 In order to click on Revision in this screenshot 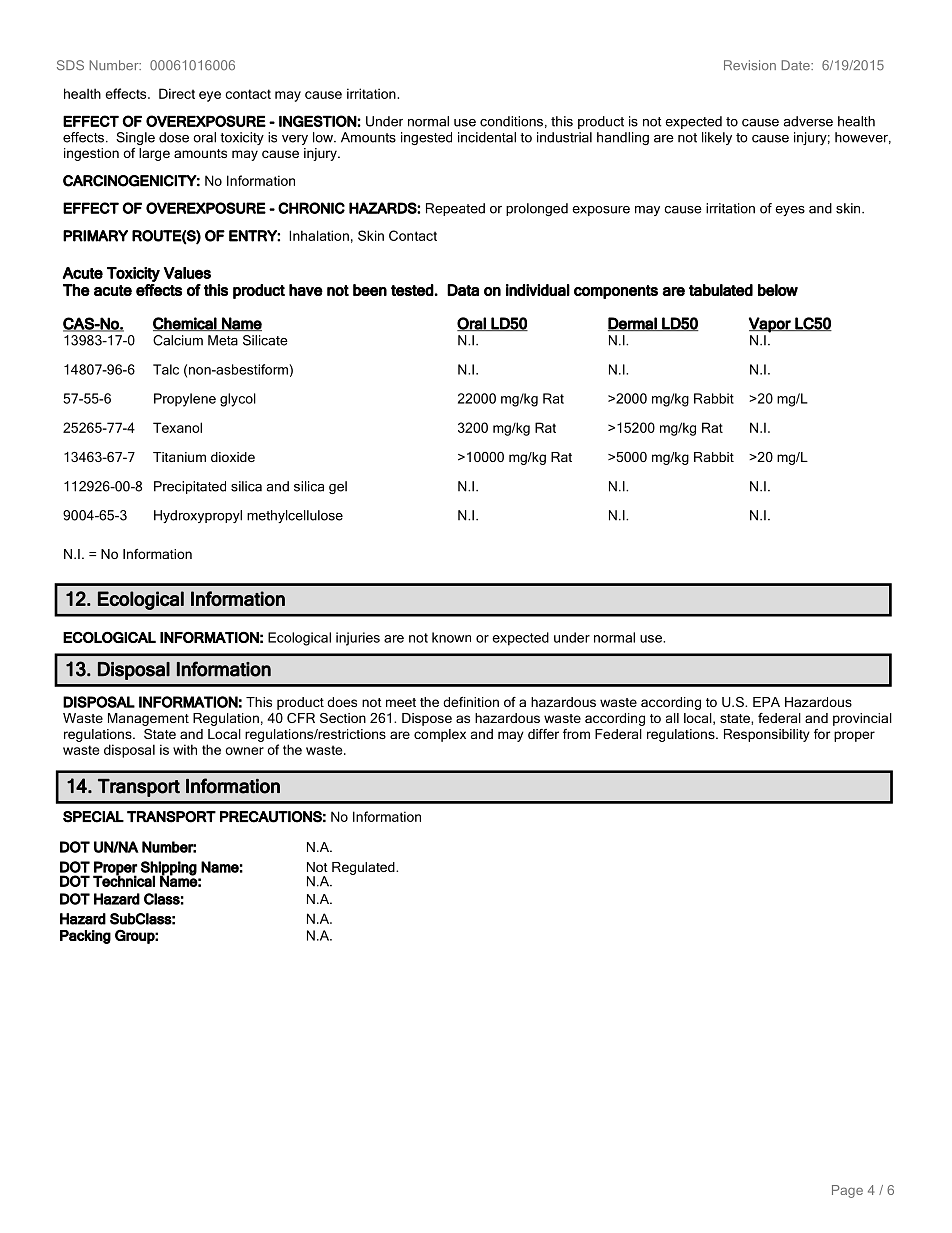, I will do `click(750, 65)`.
